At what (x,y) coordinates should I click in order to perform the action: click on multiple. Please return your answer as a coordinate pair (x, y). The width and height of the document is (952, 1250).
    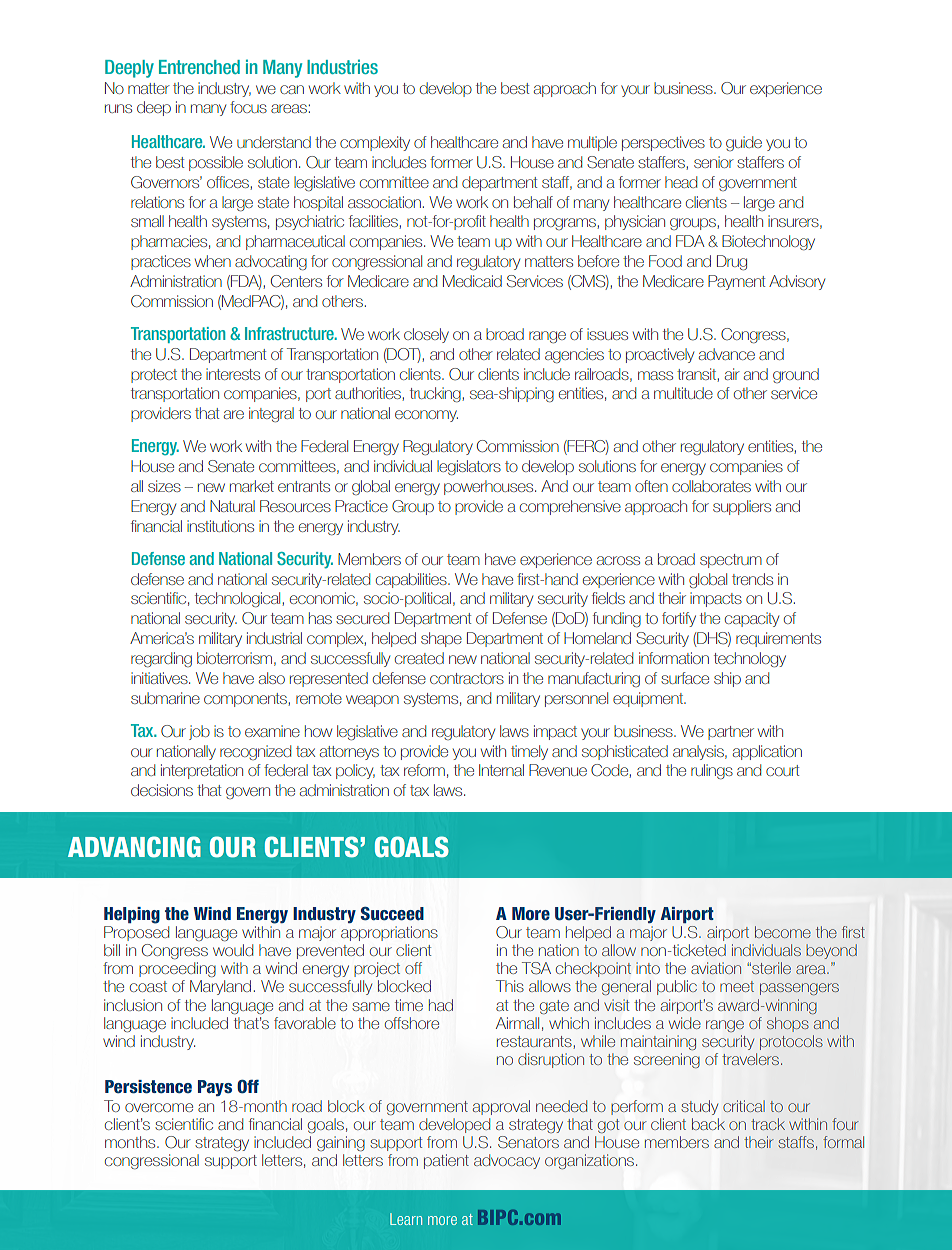
    Looking at the image, I should click on (592, 143).
